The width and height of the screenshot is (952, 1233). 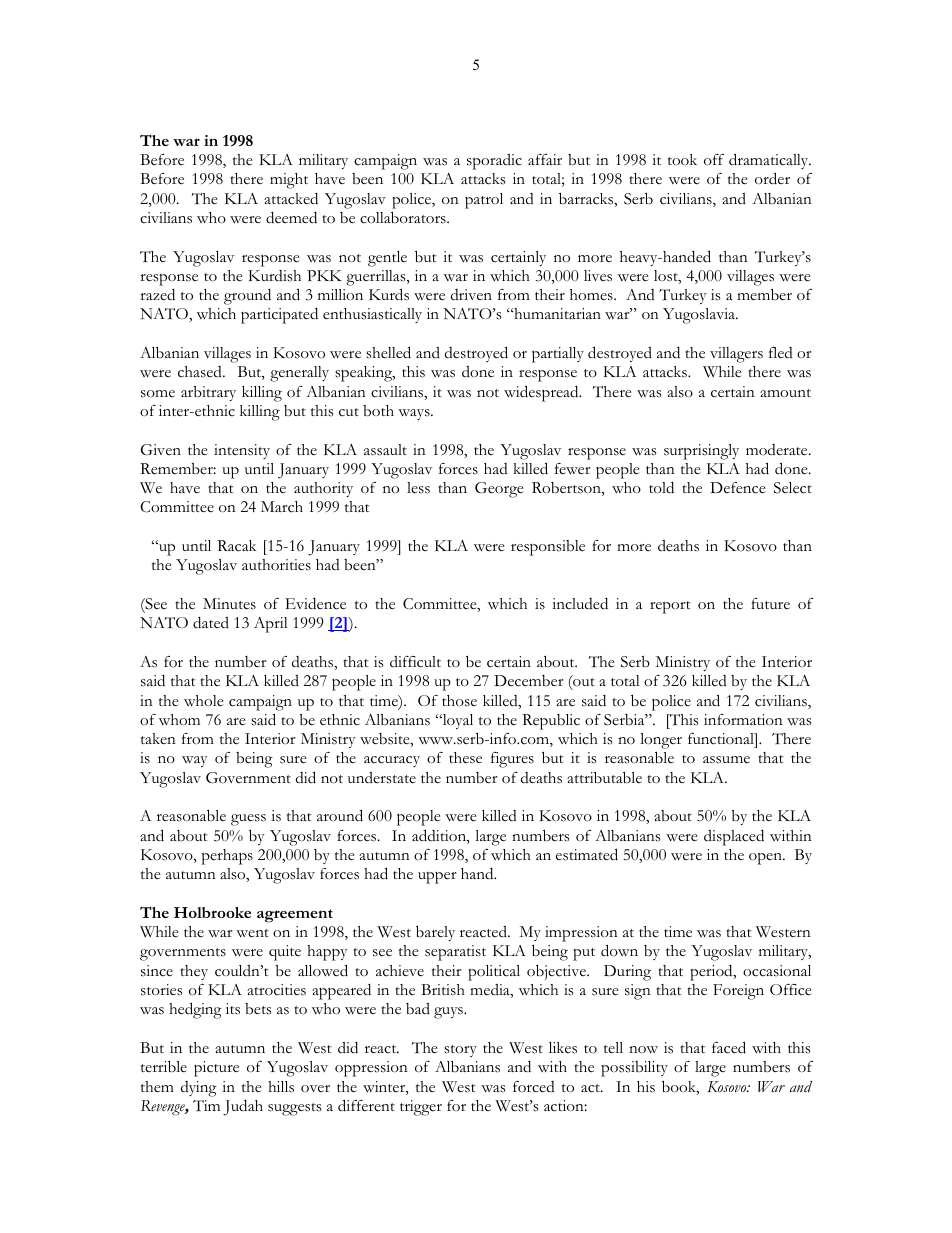 What do you see at coordinates (670, 607) in the screenshot?
I see `report` at bounding box center [670, 607].
